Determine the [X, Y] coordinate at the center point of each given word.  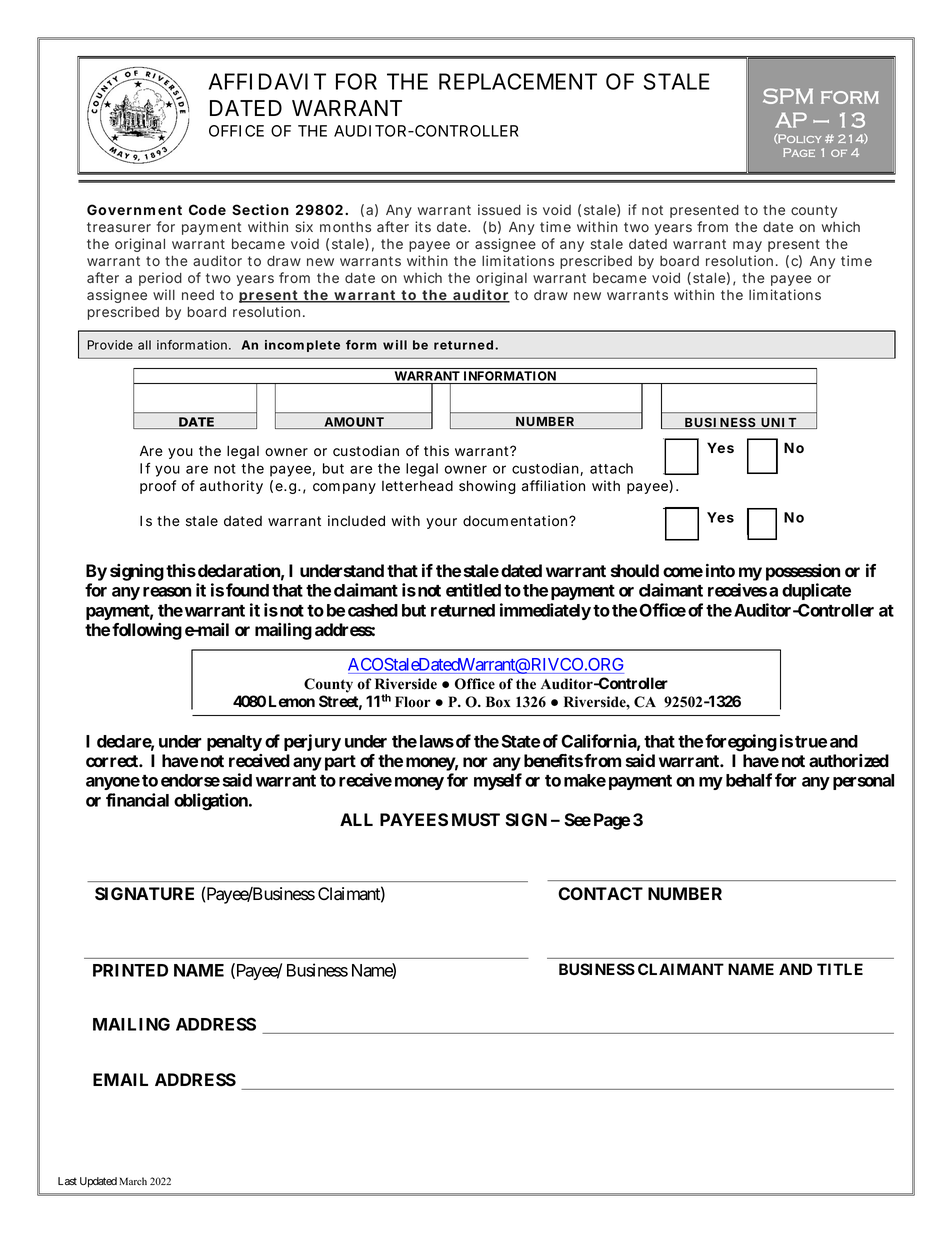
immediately [545, 611]
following [147, 631]
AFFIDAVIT [267, 81]
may [747, 246]
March [133, 1181]
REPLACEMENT [518, 81]
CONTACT [600, 893]
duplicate [816, 591]
